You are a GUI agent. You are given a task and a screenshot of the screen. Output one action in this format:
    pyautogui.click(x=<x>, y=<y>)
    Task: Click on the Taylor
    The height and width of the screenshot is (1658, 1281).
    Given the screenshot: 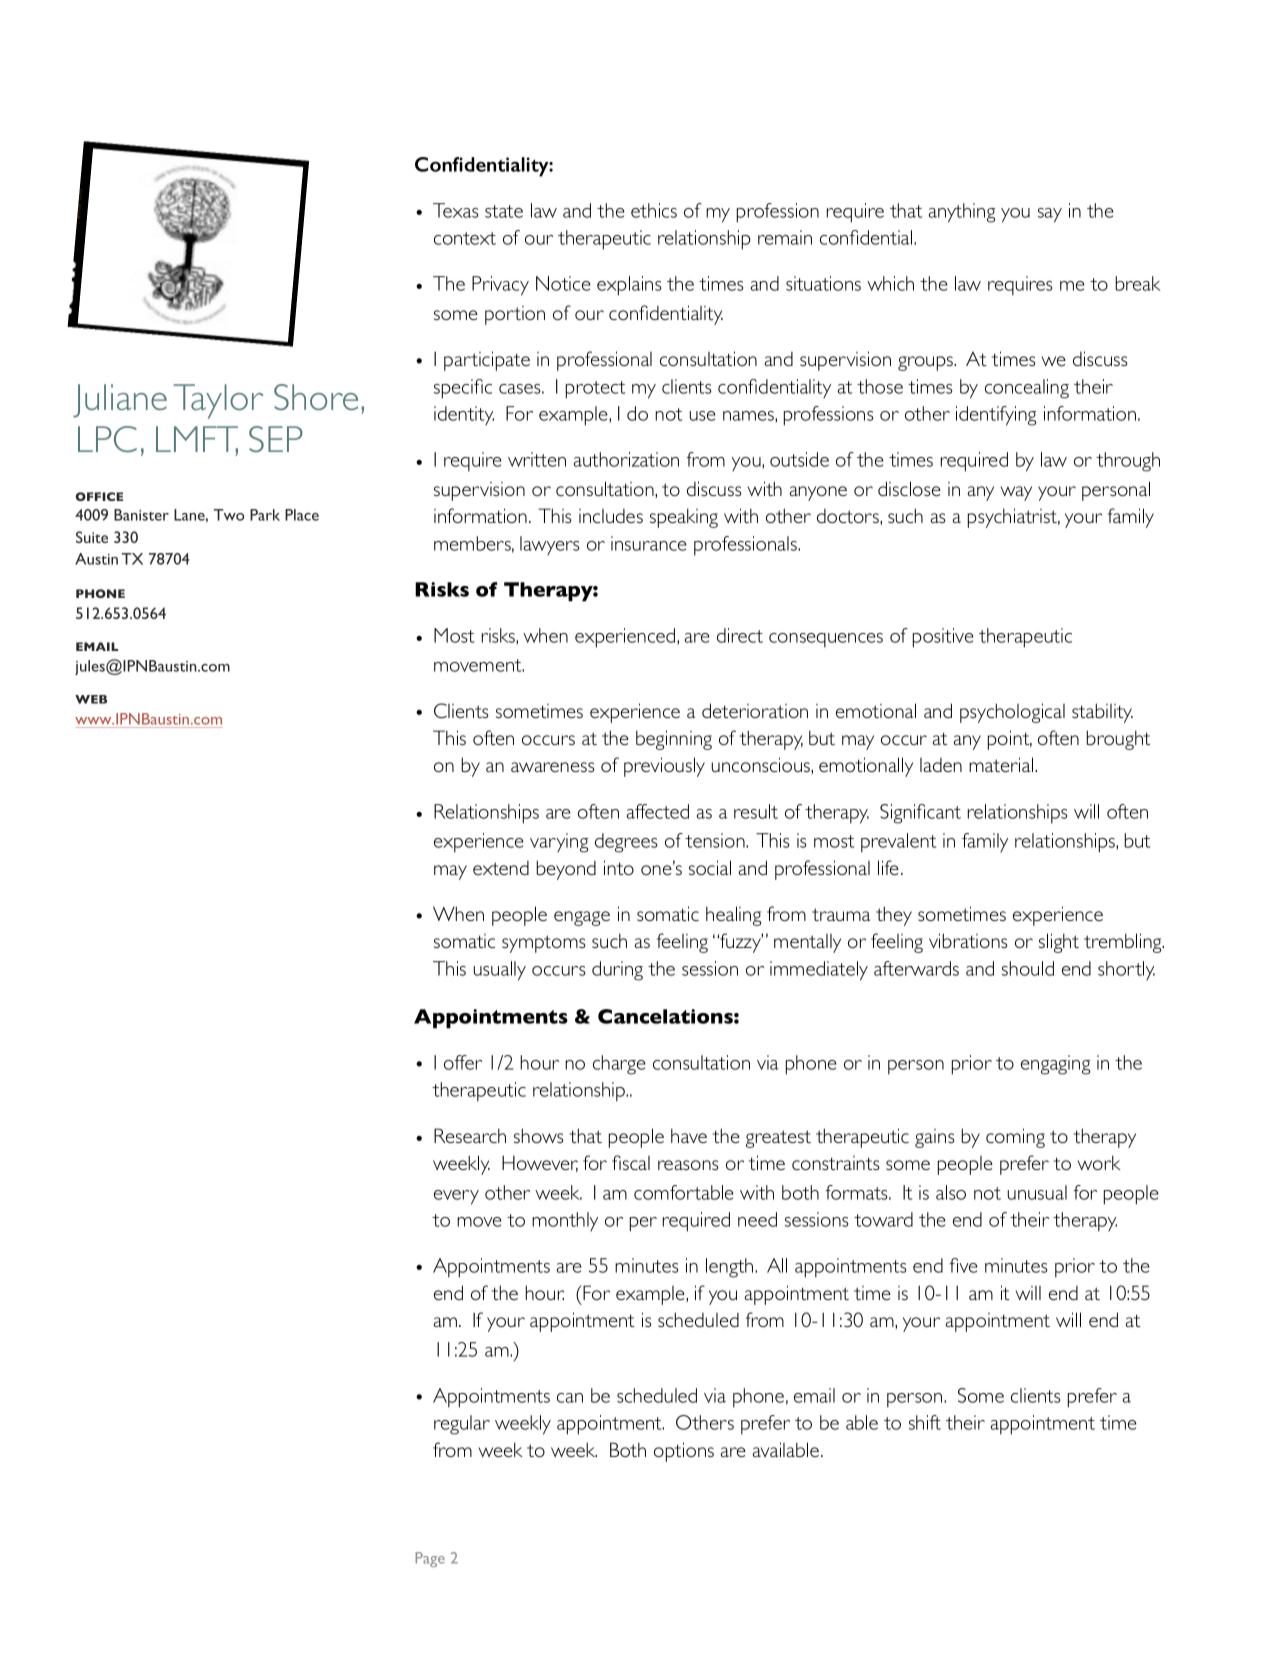 What is the action you would take?
    pyautogui.click(x=218, y=401)
